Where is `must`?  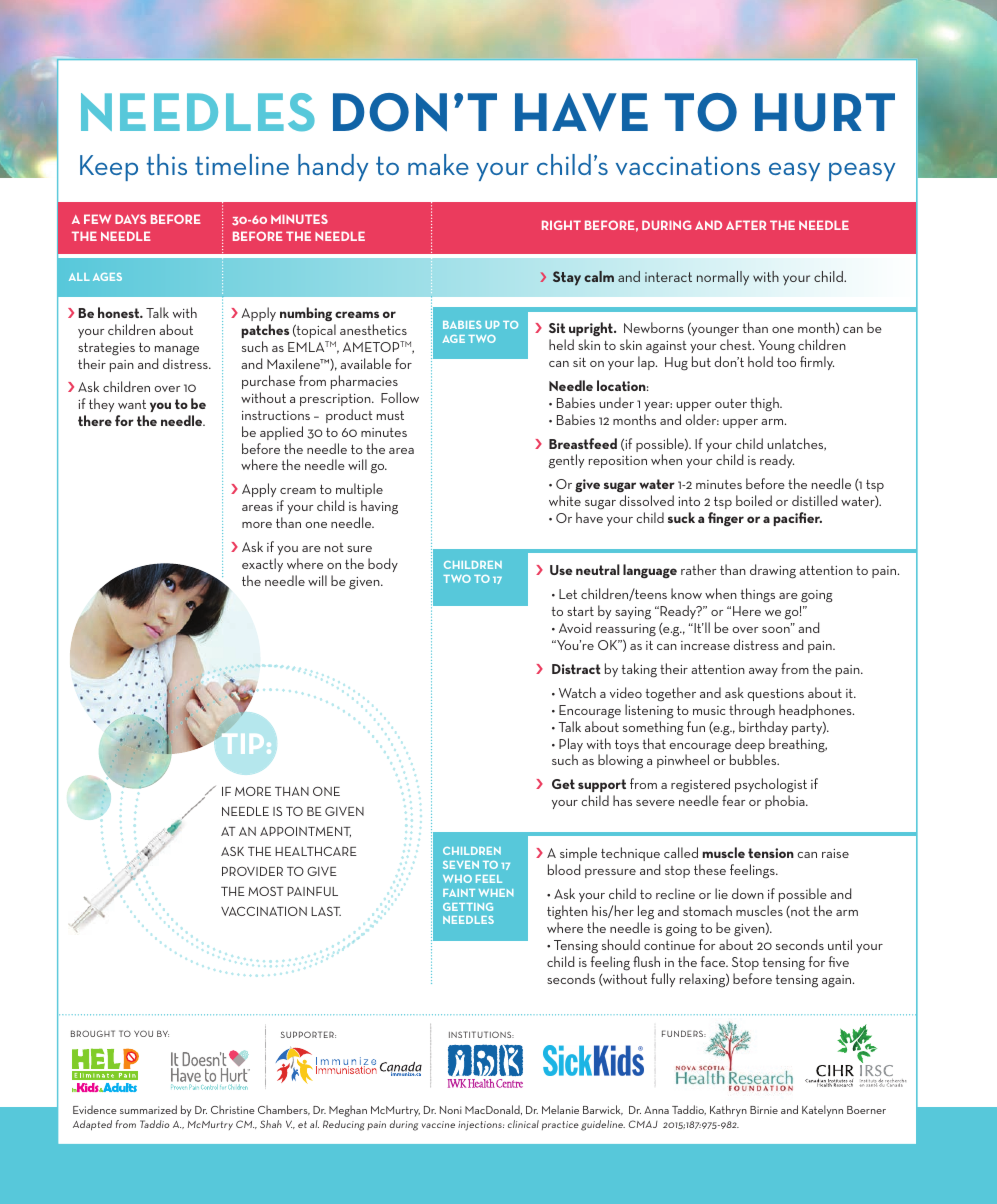 must is located at coordinates (390, 415).
